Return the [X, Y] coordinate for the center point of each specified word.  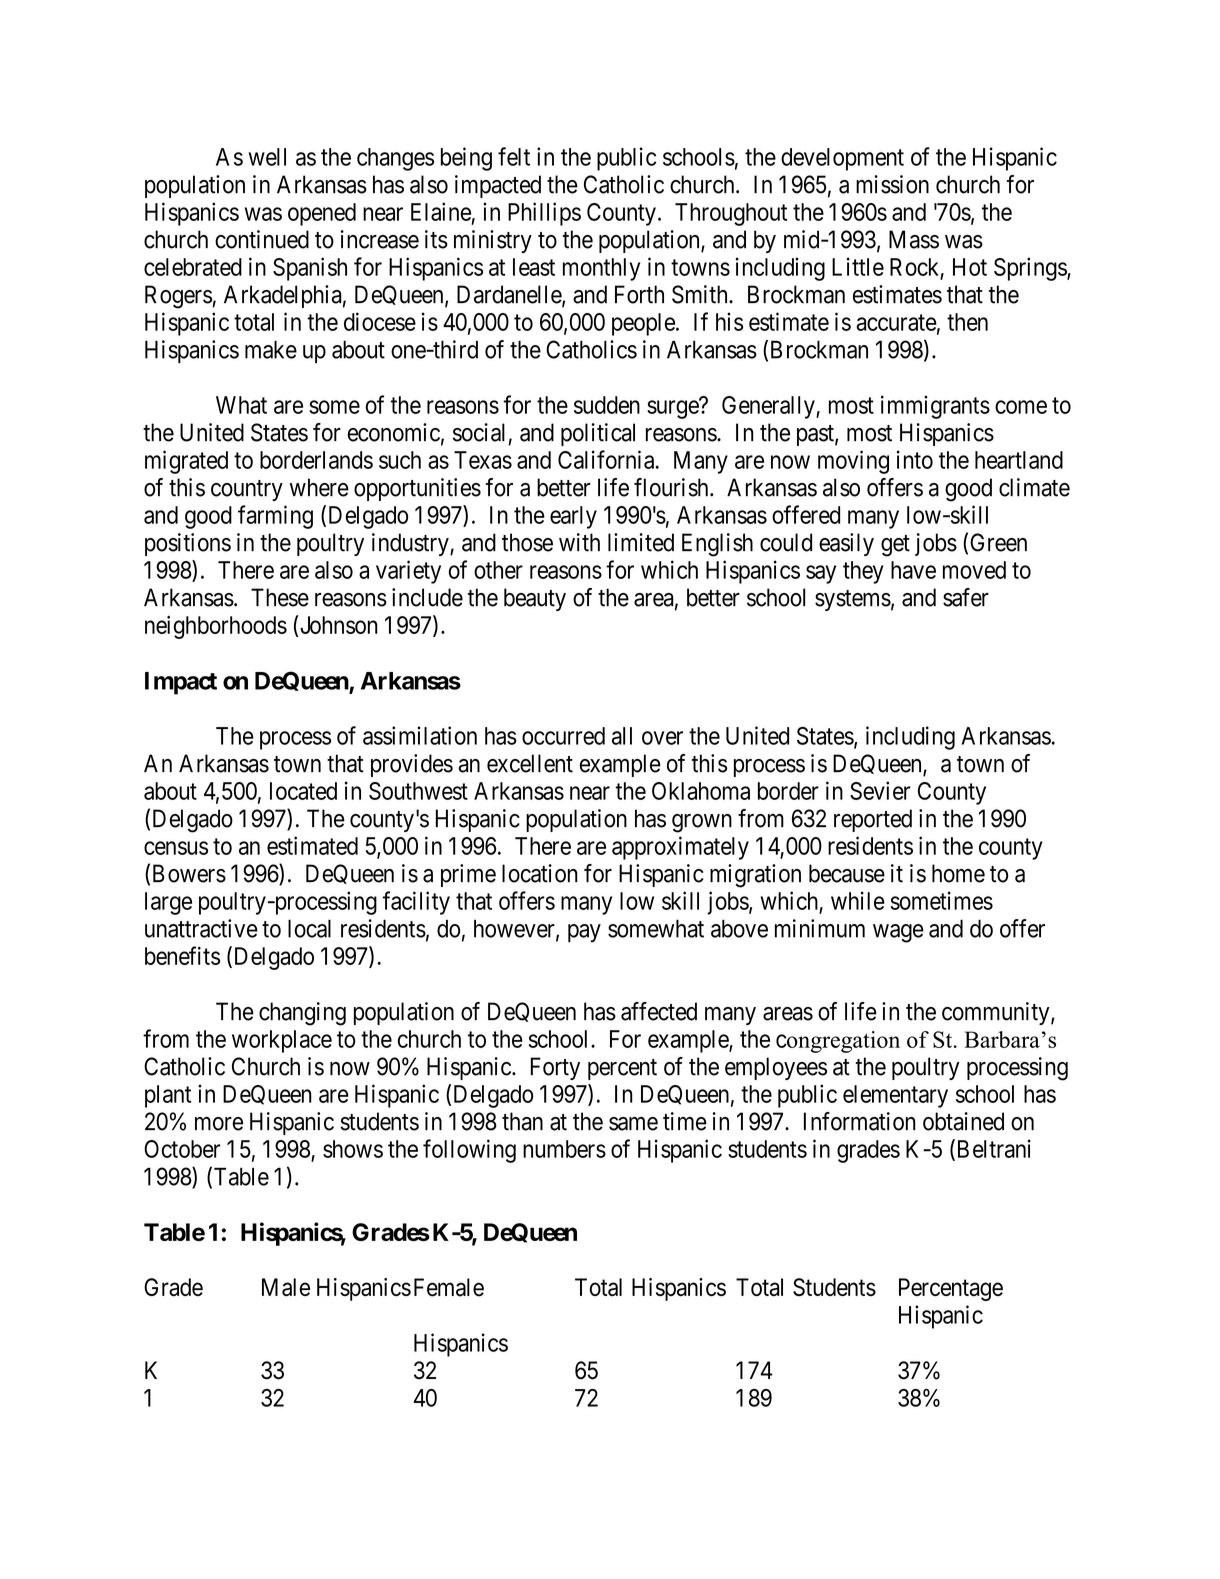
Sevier [880, 790]
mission [892, 184]
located [303, 791]
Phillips [544, 214]
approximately [680, 848]
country [247, 490]
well [267, 157]
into [915, 459]
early [573, 517]
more [219, 1124]
